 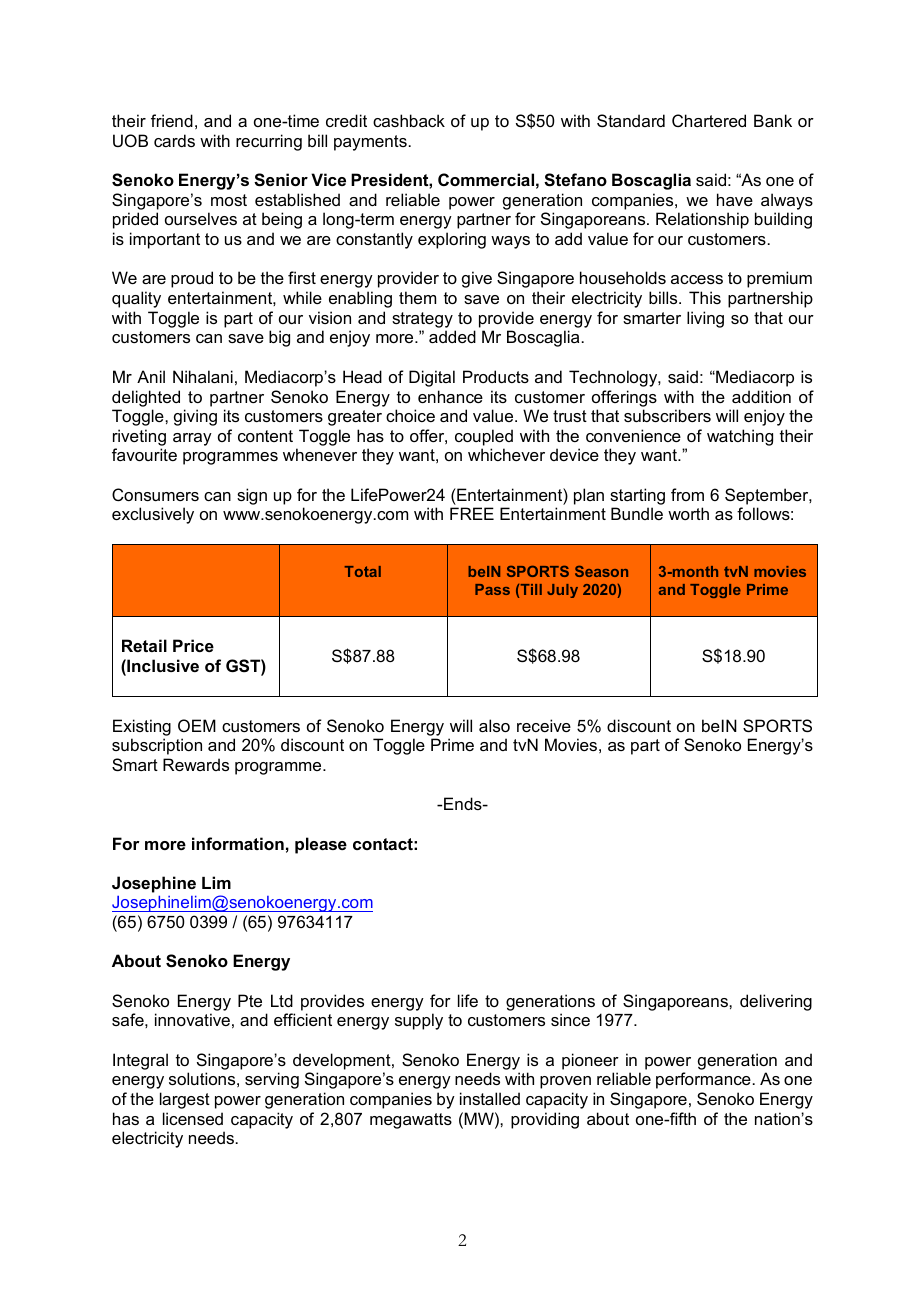 I want to click on cards, so click(x=174, y=140).
